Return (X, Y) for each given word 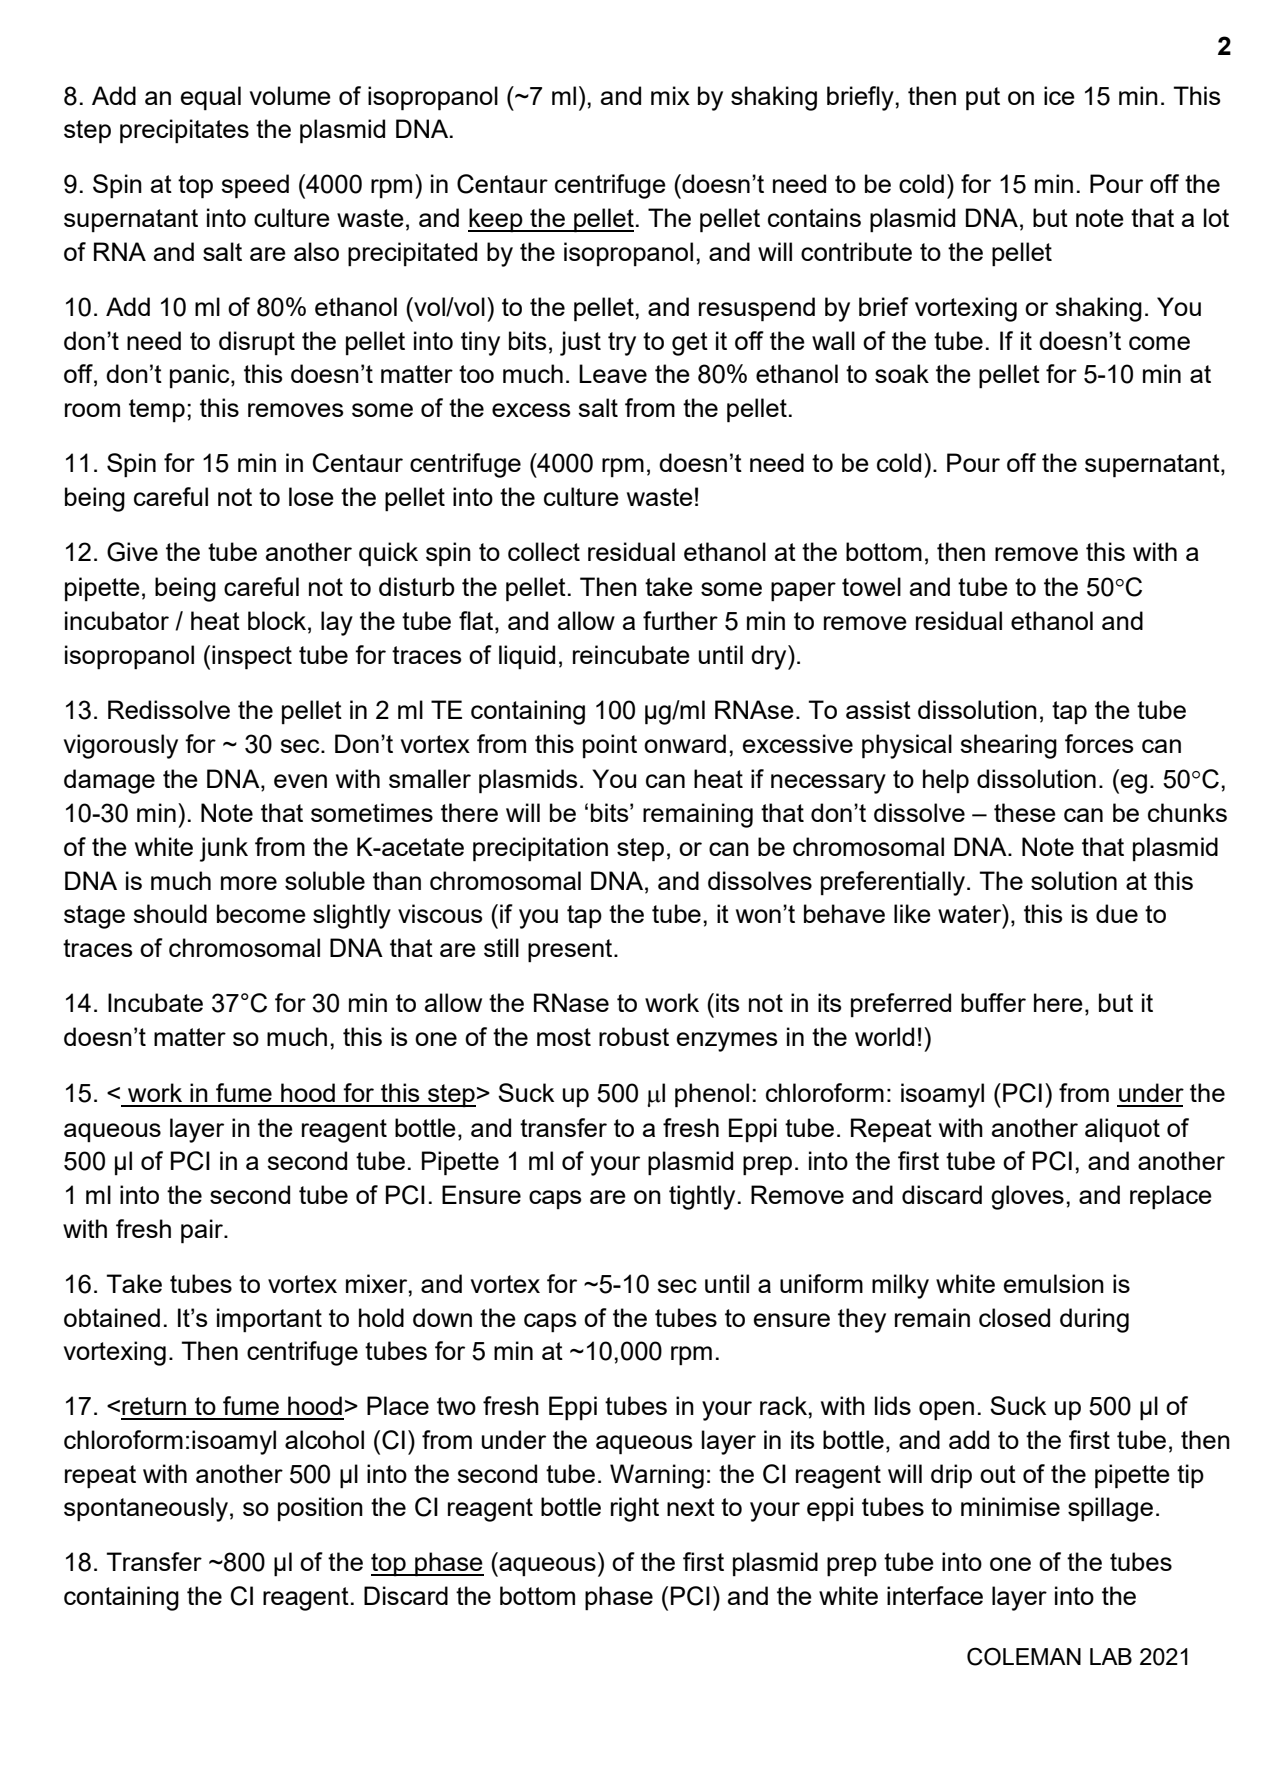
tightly (702, 1197)
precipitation (540, 849)
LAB (1111, 1656)
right (635, 1509)
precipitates (184, 131)
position (320, 1509)
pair (203, 1231)
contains (814, 217)
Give (132, 552)
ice (1059, 95)
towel (871, 586)
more (249, 883)
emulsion (1054, 1283)
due (1117, 913)
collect (544, 551)
